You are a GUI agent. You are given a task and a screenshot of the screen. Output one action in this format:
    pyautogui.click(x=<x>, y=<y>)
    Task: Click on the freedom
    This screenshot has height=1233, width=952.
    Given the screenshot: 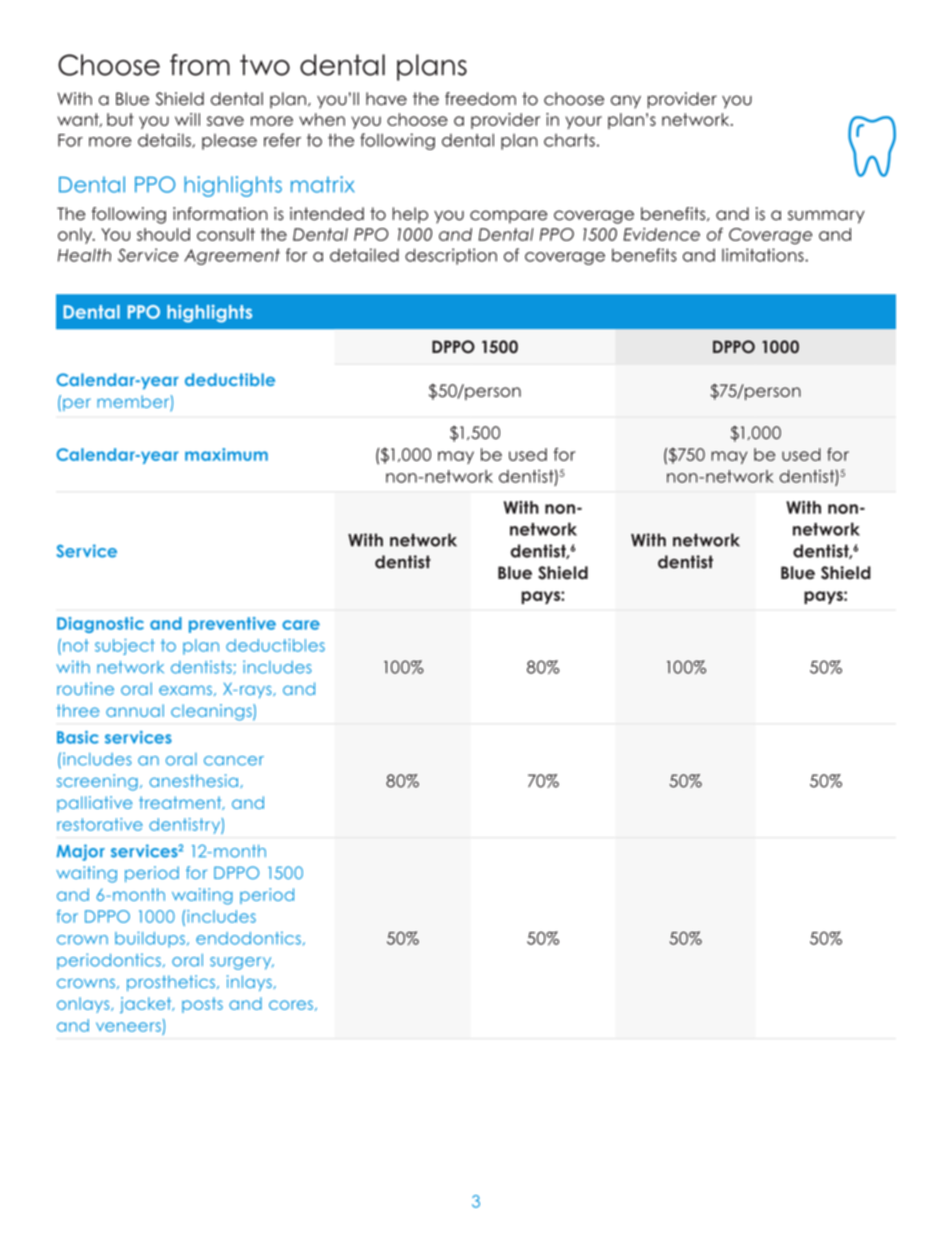 What is the action you would take?
    pyautogui.click(x=480, y=99)
